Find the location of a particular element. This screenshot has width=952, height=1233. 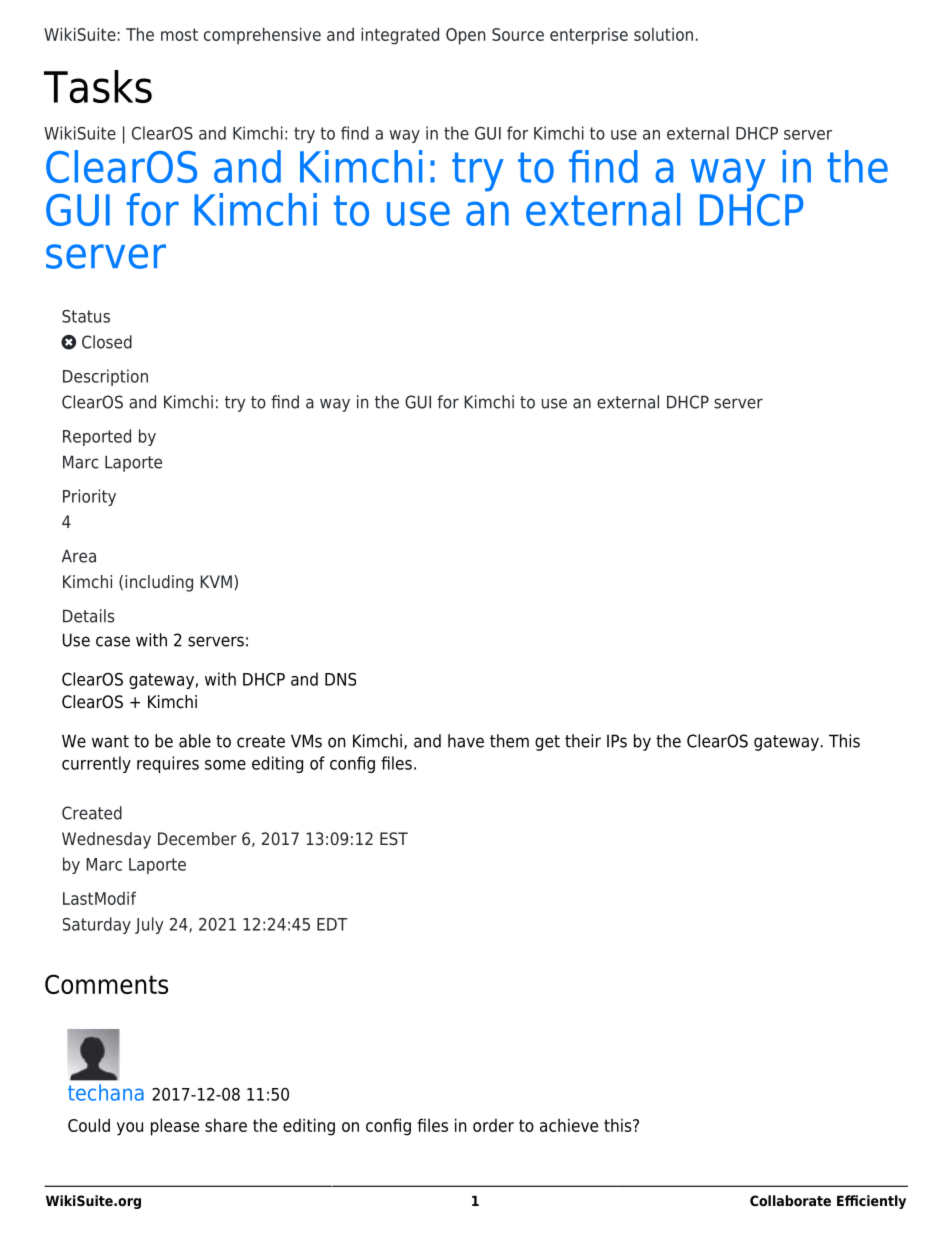

please is located at coordinates (175, 1127).
